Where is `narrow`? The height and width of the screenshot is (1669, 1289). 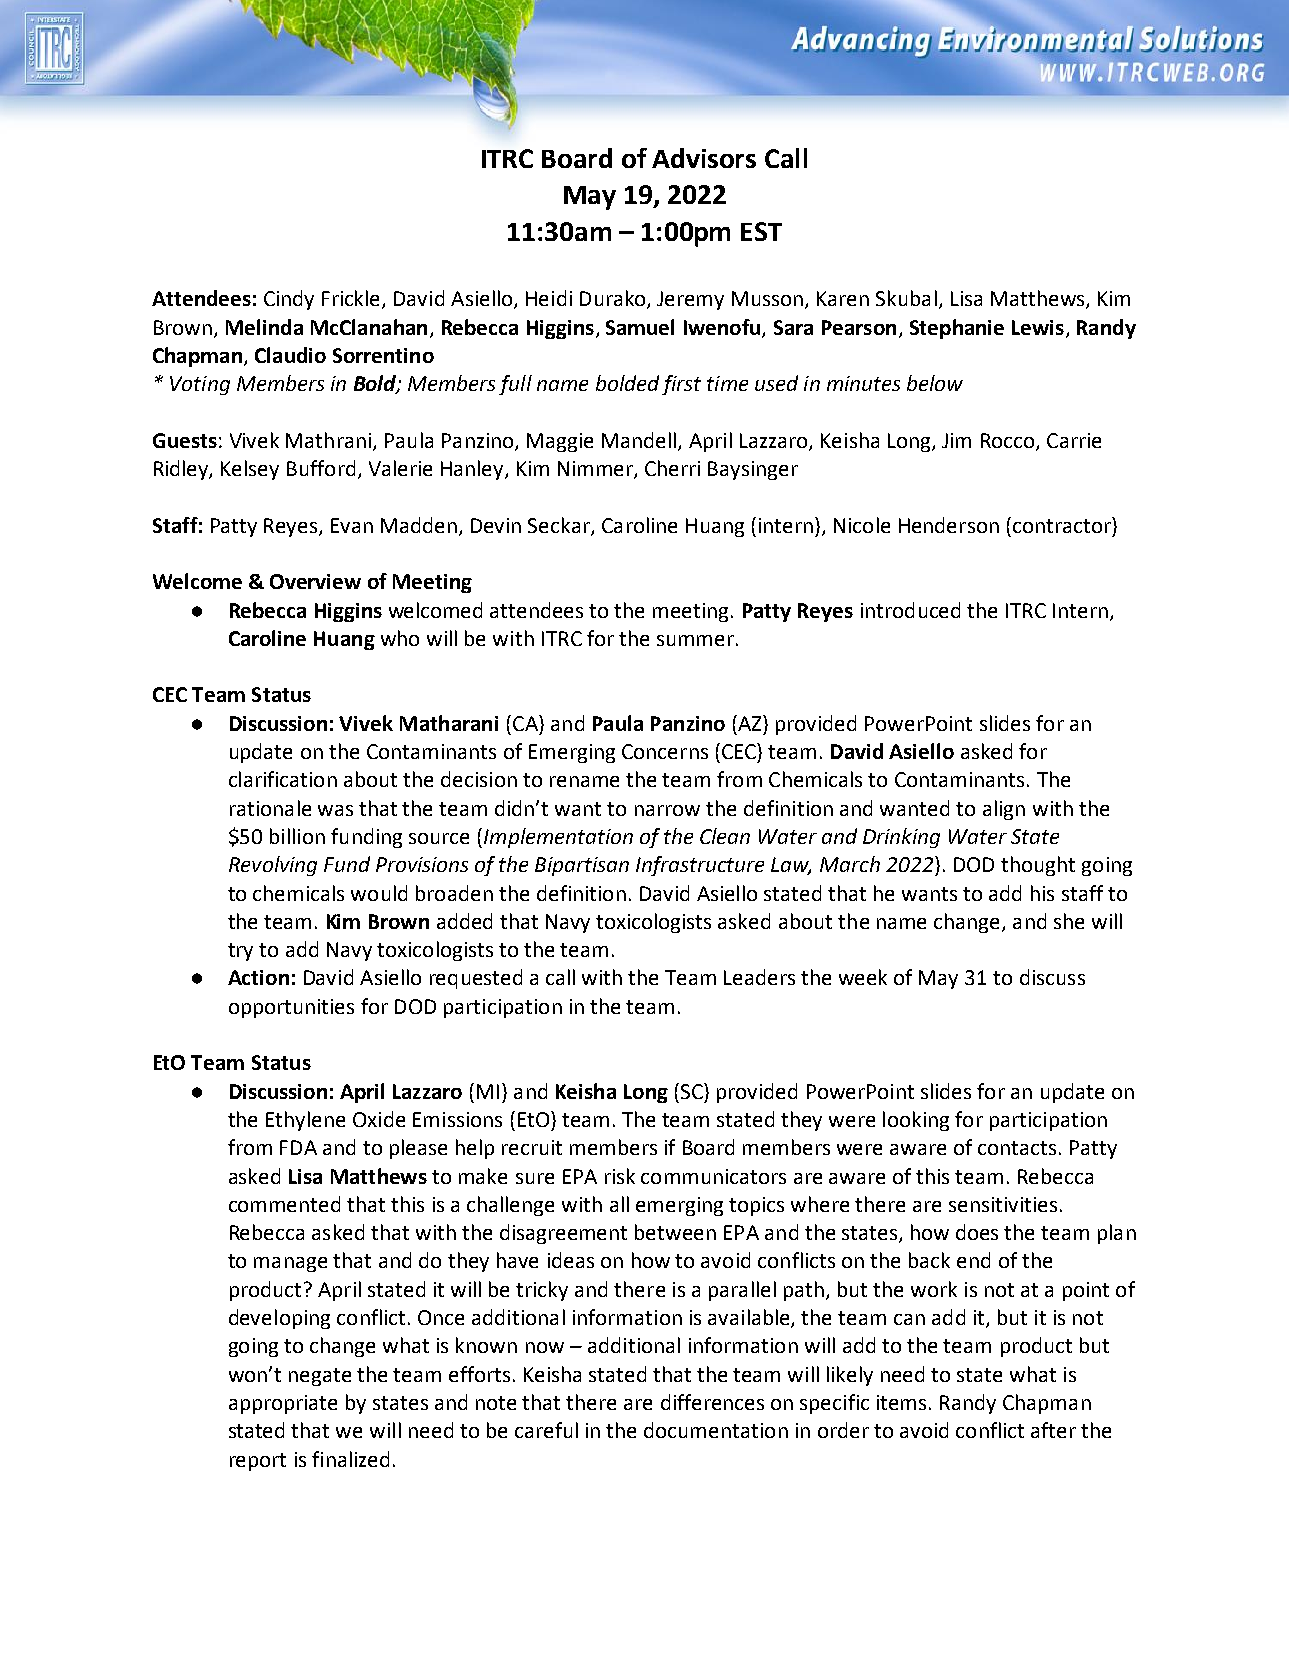 narrow is located at coordinates (667, 810).
